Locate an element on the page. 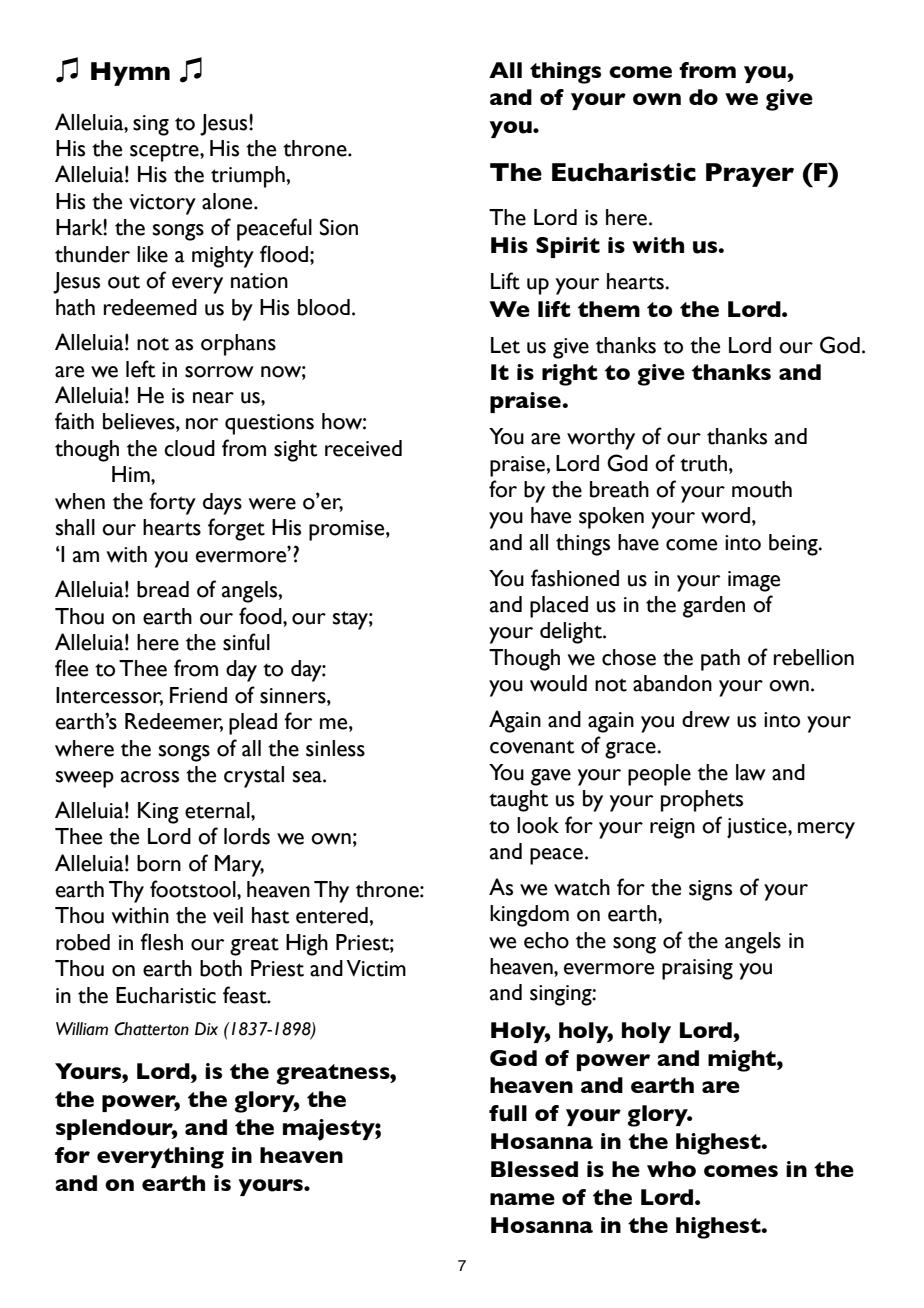 This document has height=1308, width=924. path is located at coordinates (720, 660).
